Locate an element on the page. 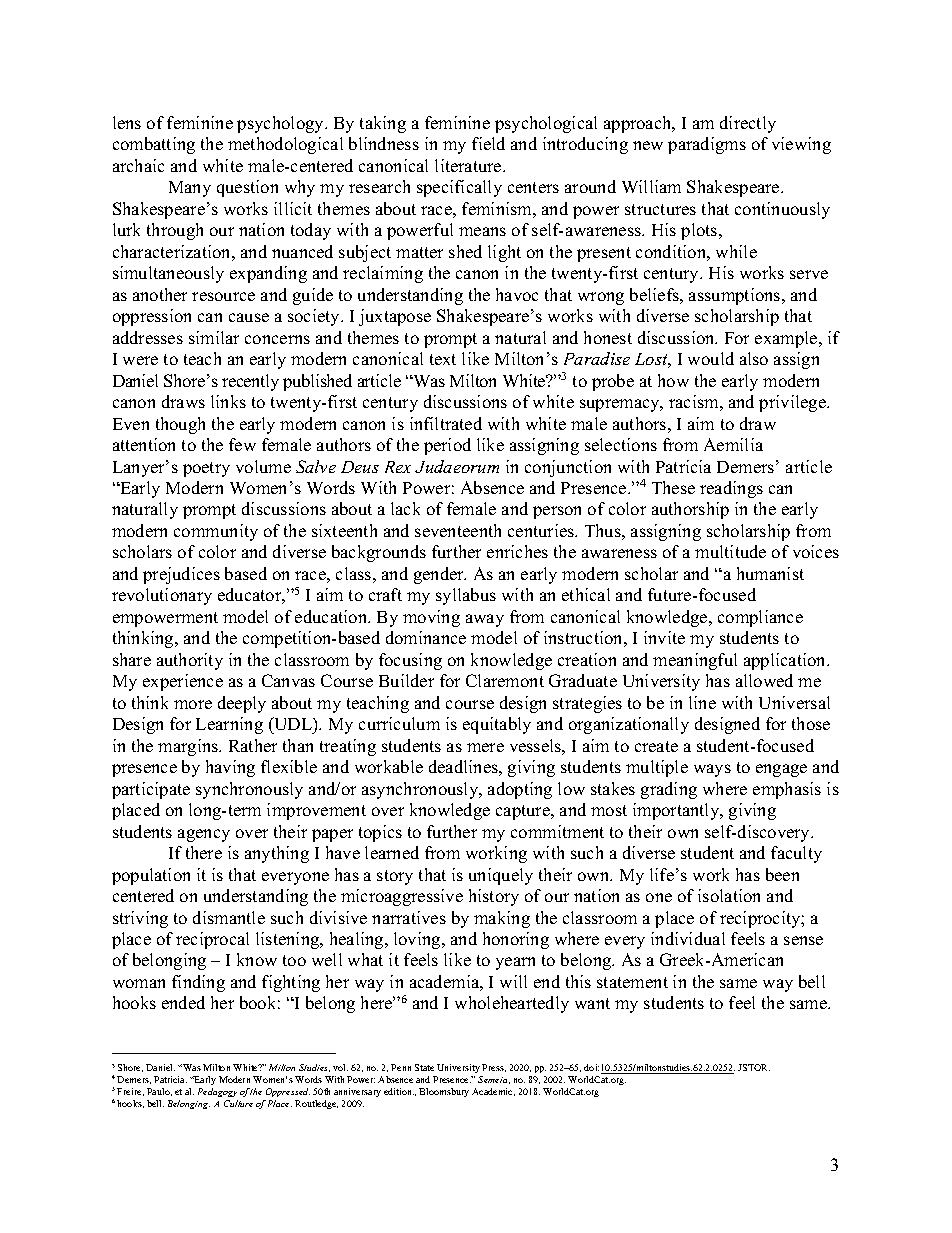 This page has width=952, height=1233. Bloomsbury is located at coordinates (444, 1092).
